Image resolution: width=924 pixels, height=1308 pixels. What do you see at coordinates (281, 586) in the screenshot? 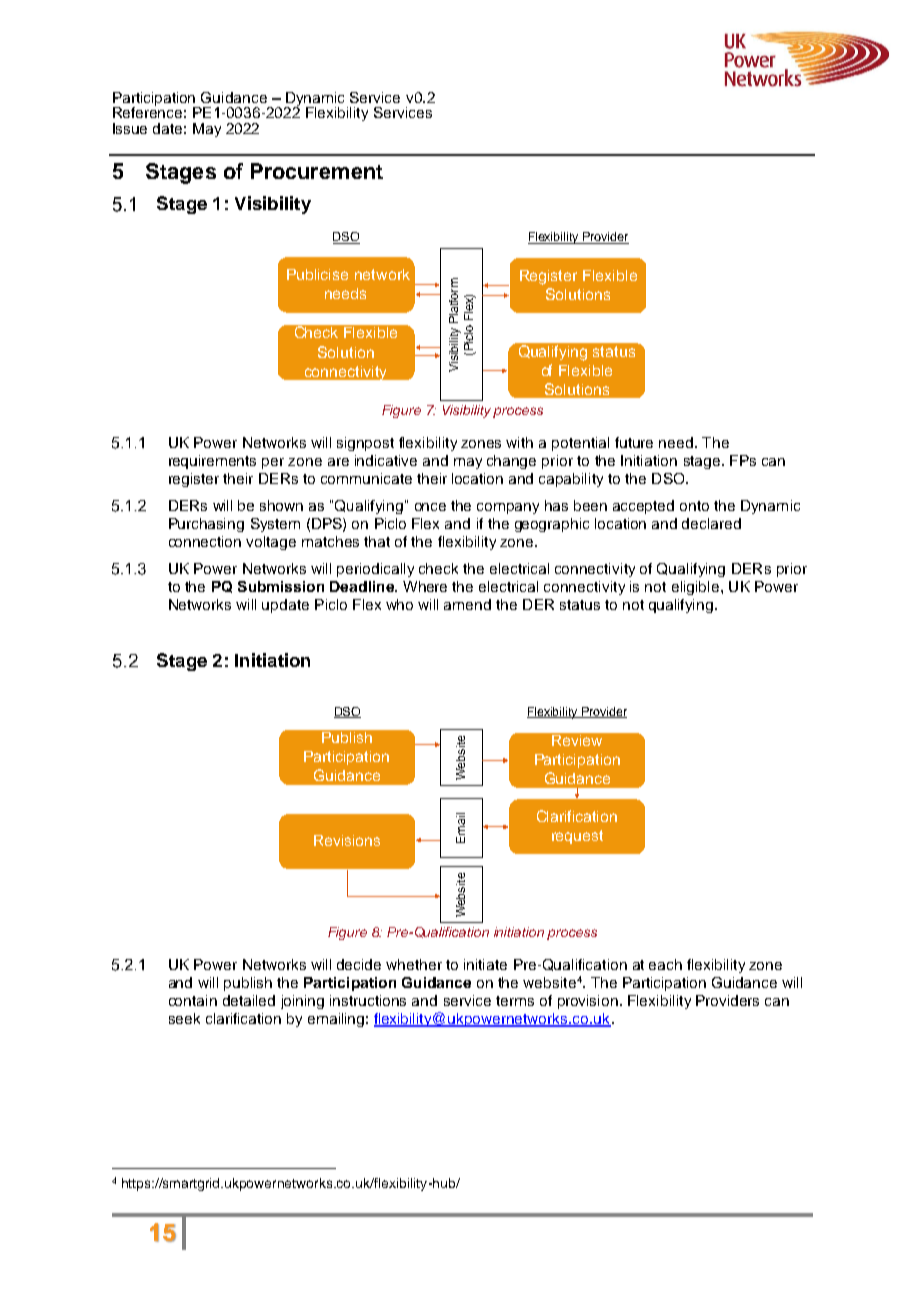
I see `Submission` at bounding box center [281, 586].
